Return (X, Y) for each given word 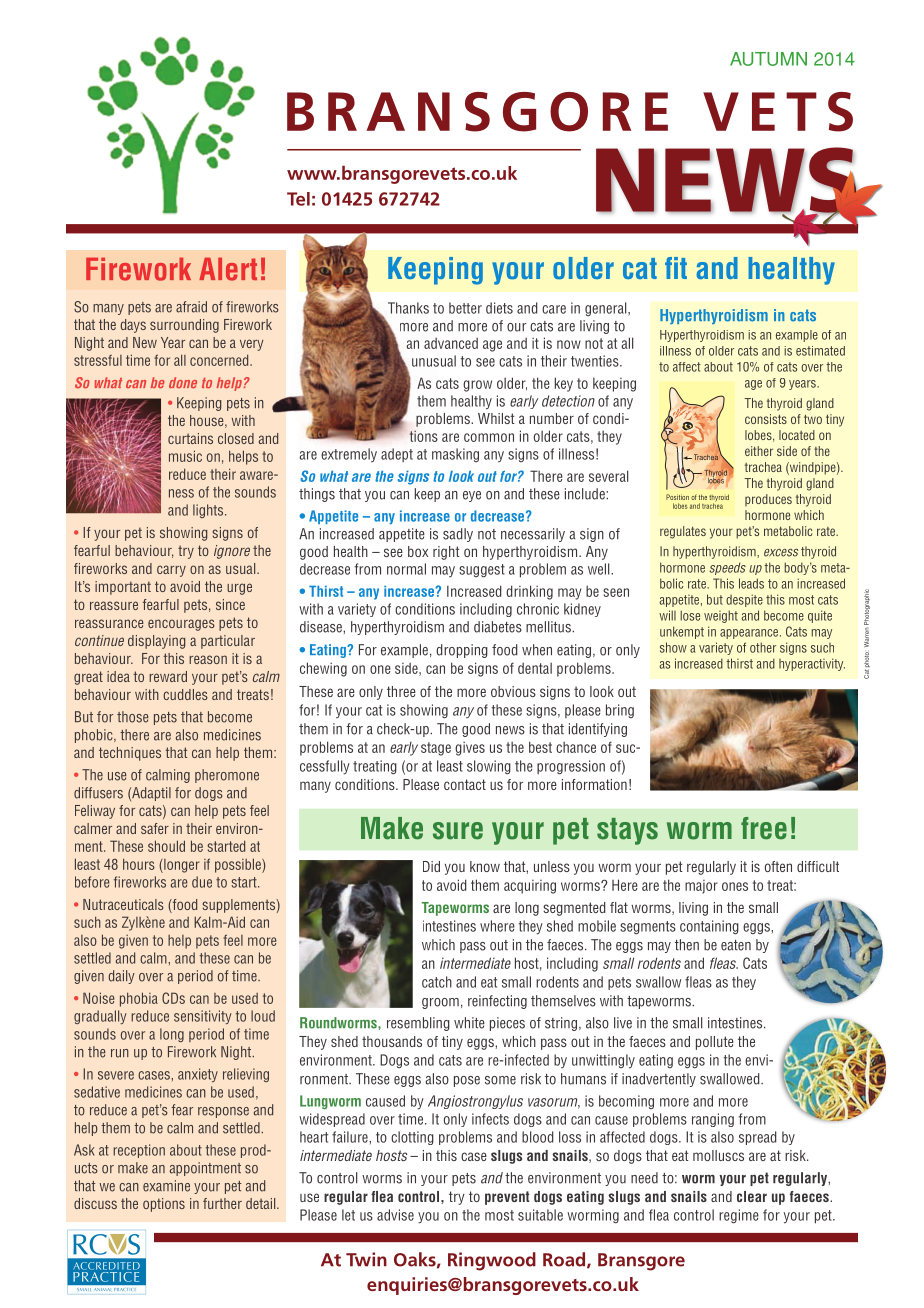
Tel (298, 199)
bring (620, 711)
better (465, 308)
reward (168, 676)
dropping (462, 651)
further (222, 1203)
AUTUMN (768, 59)
